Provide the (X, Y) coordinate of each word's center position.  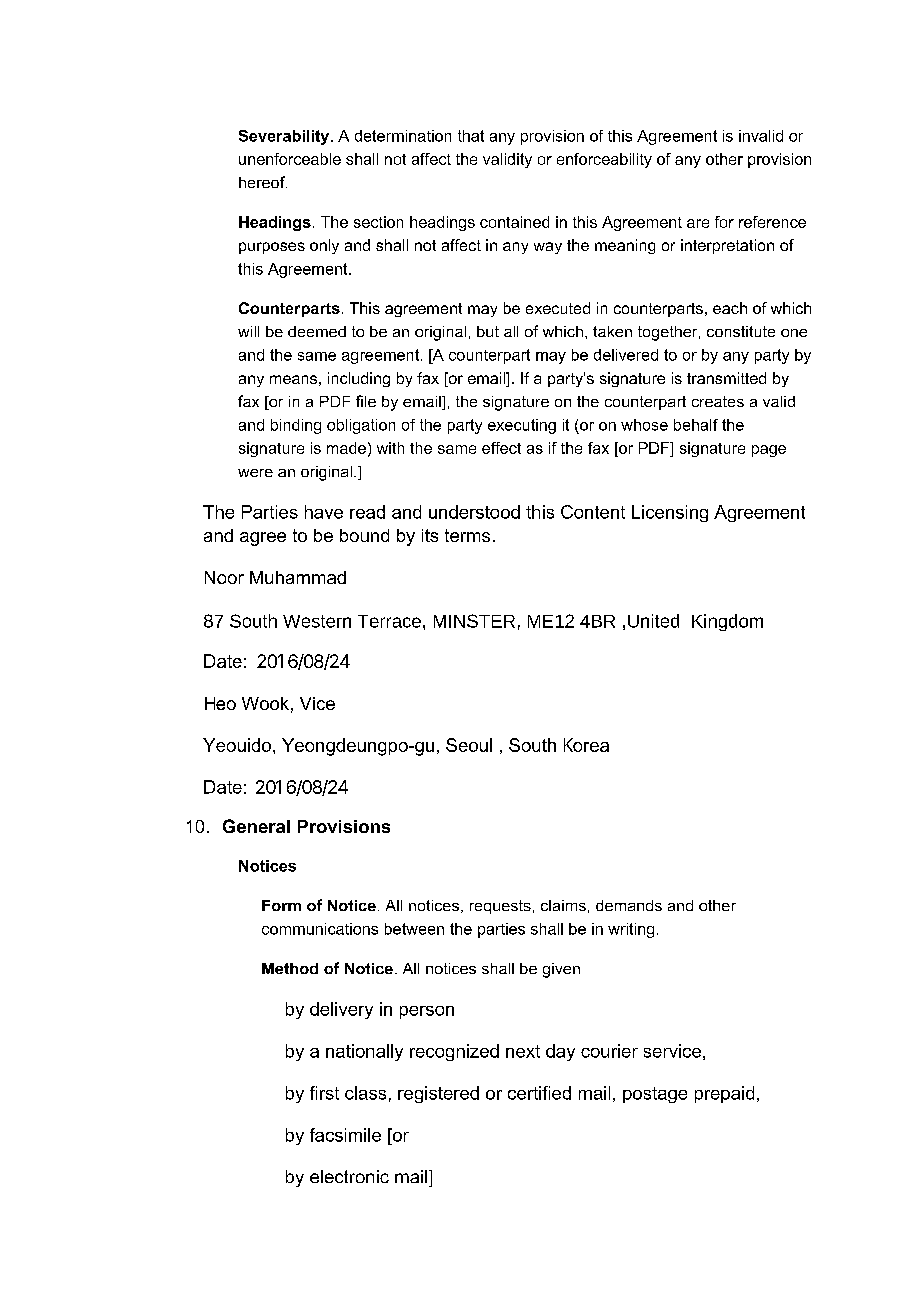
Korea (586, 745)
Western (317, 621)
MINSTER (474, 621)
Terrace (389, 621)
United (653, 621)
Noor (224, 577)
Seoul (469, 745)
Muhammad (298, 577)
